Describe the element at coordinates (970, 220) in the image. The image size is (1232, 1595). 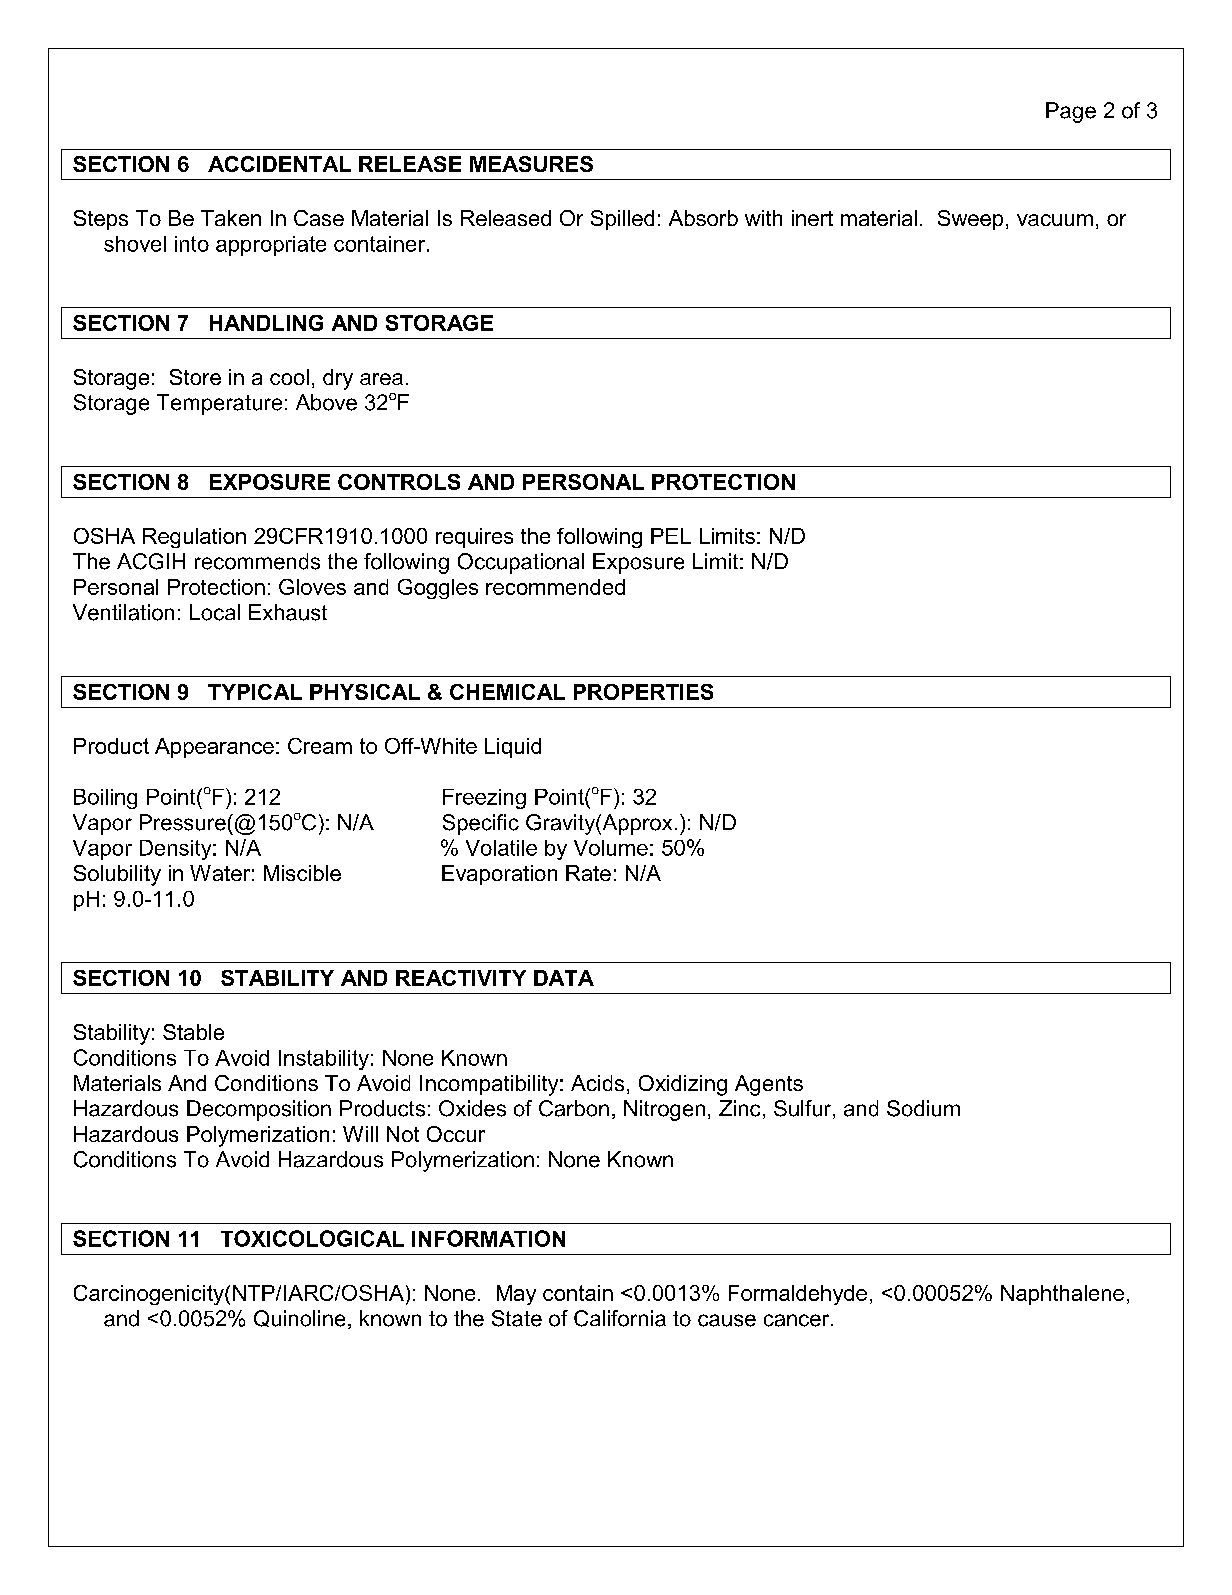
I see `Sweep` at that location.
